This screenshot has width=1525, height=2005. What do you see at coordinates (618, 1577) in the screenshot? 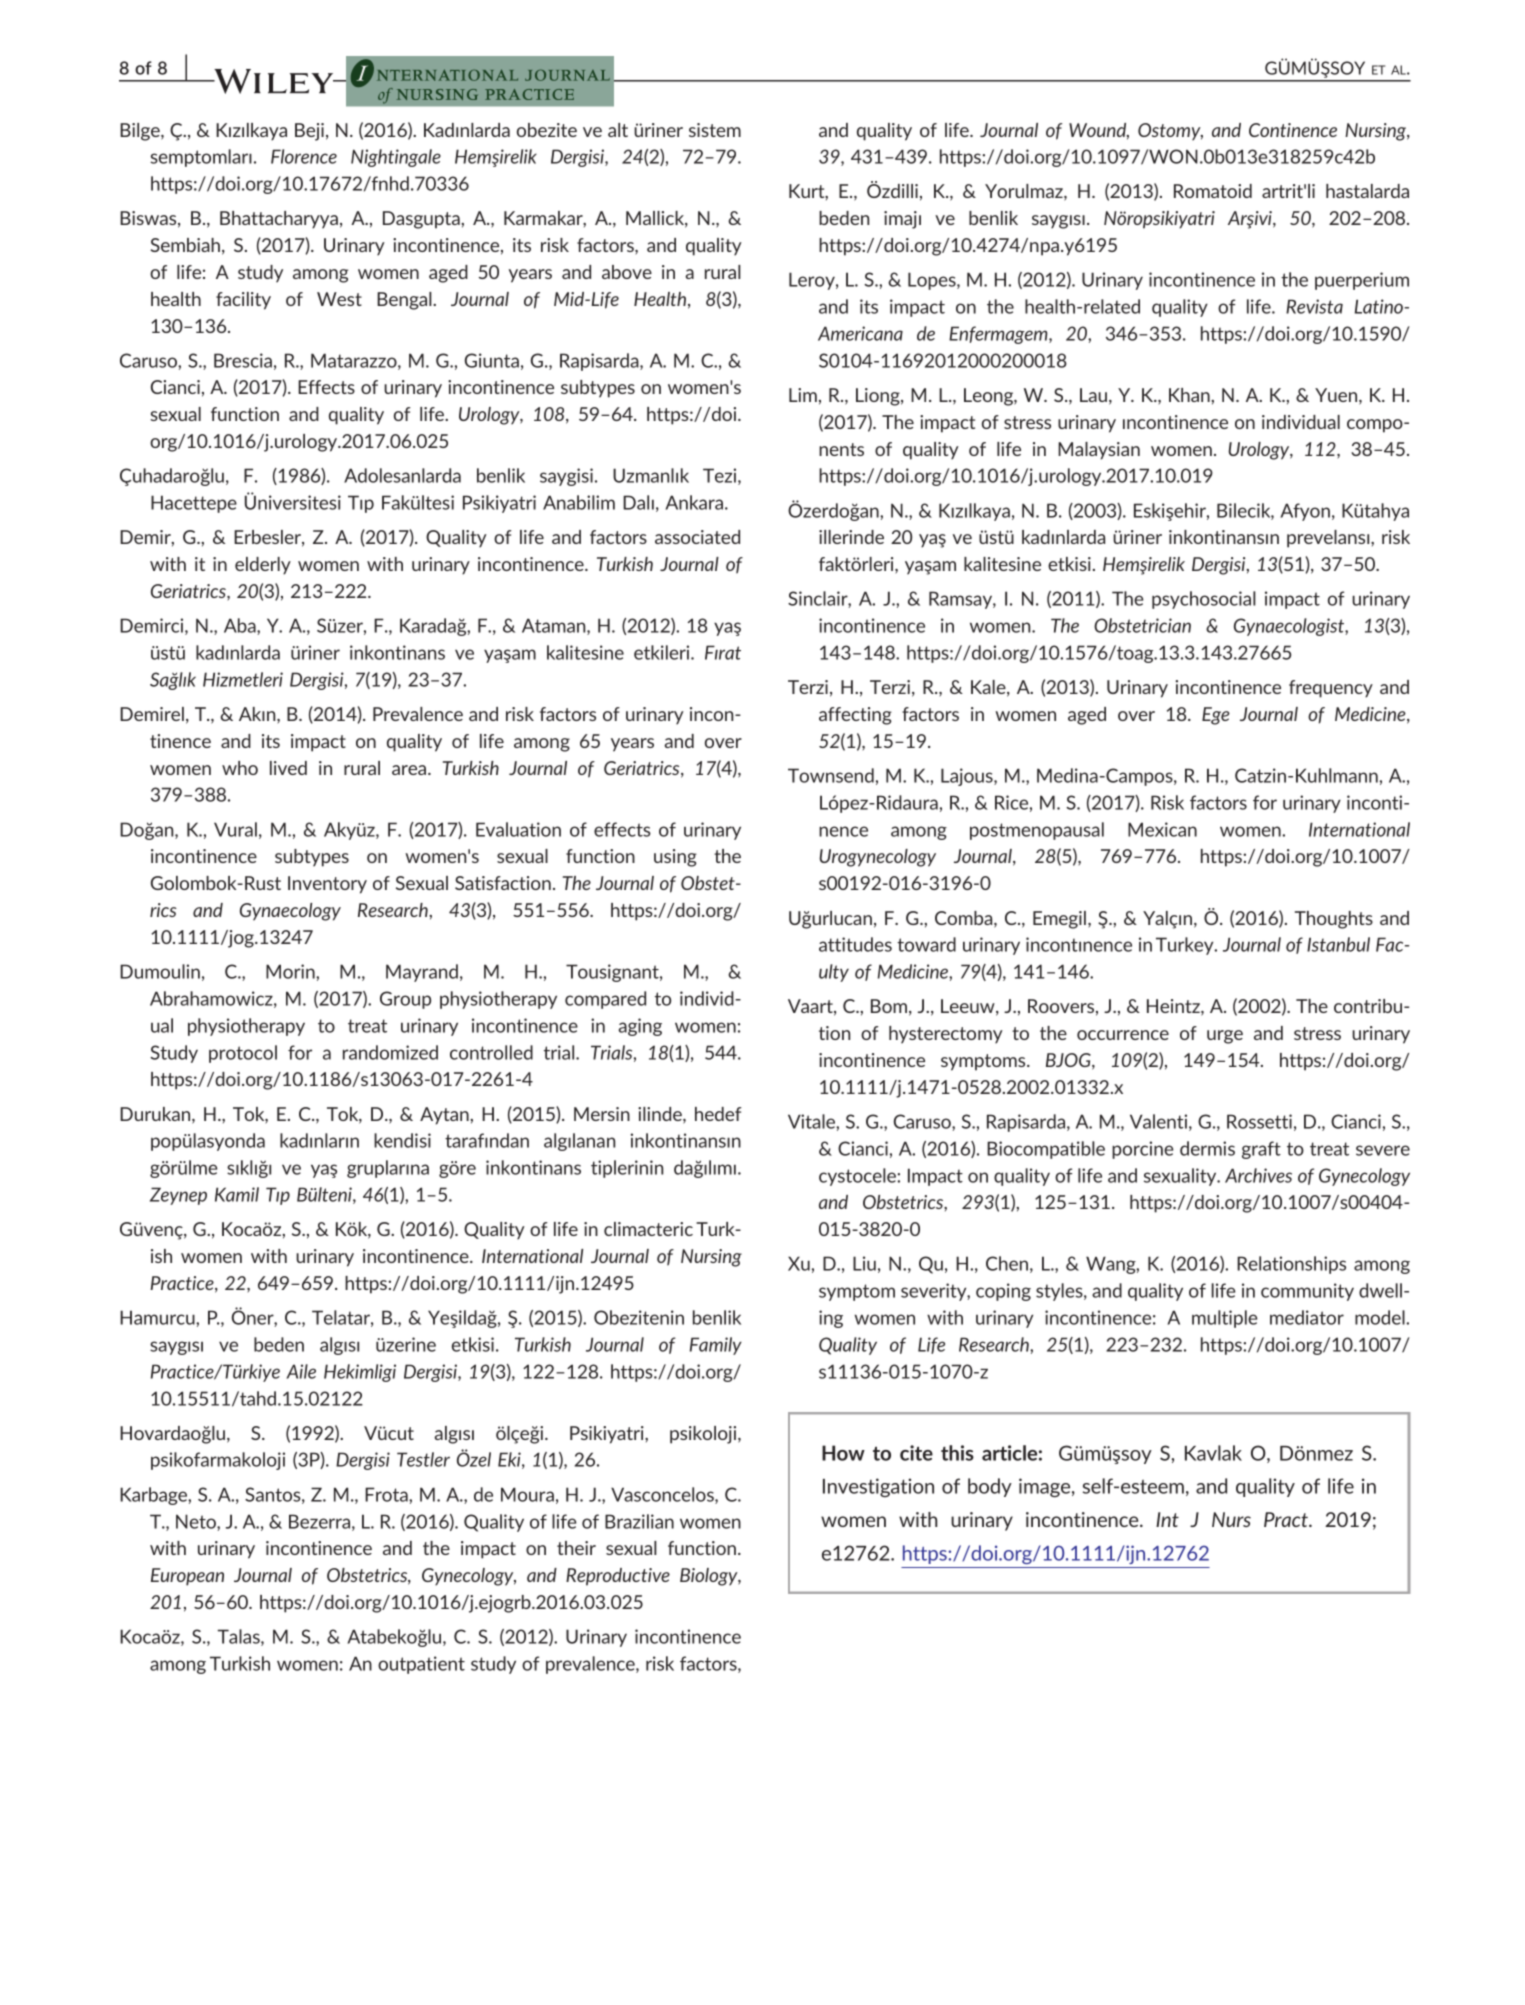
I see `Reproductive` at bounding box center [618, 1577].
